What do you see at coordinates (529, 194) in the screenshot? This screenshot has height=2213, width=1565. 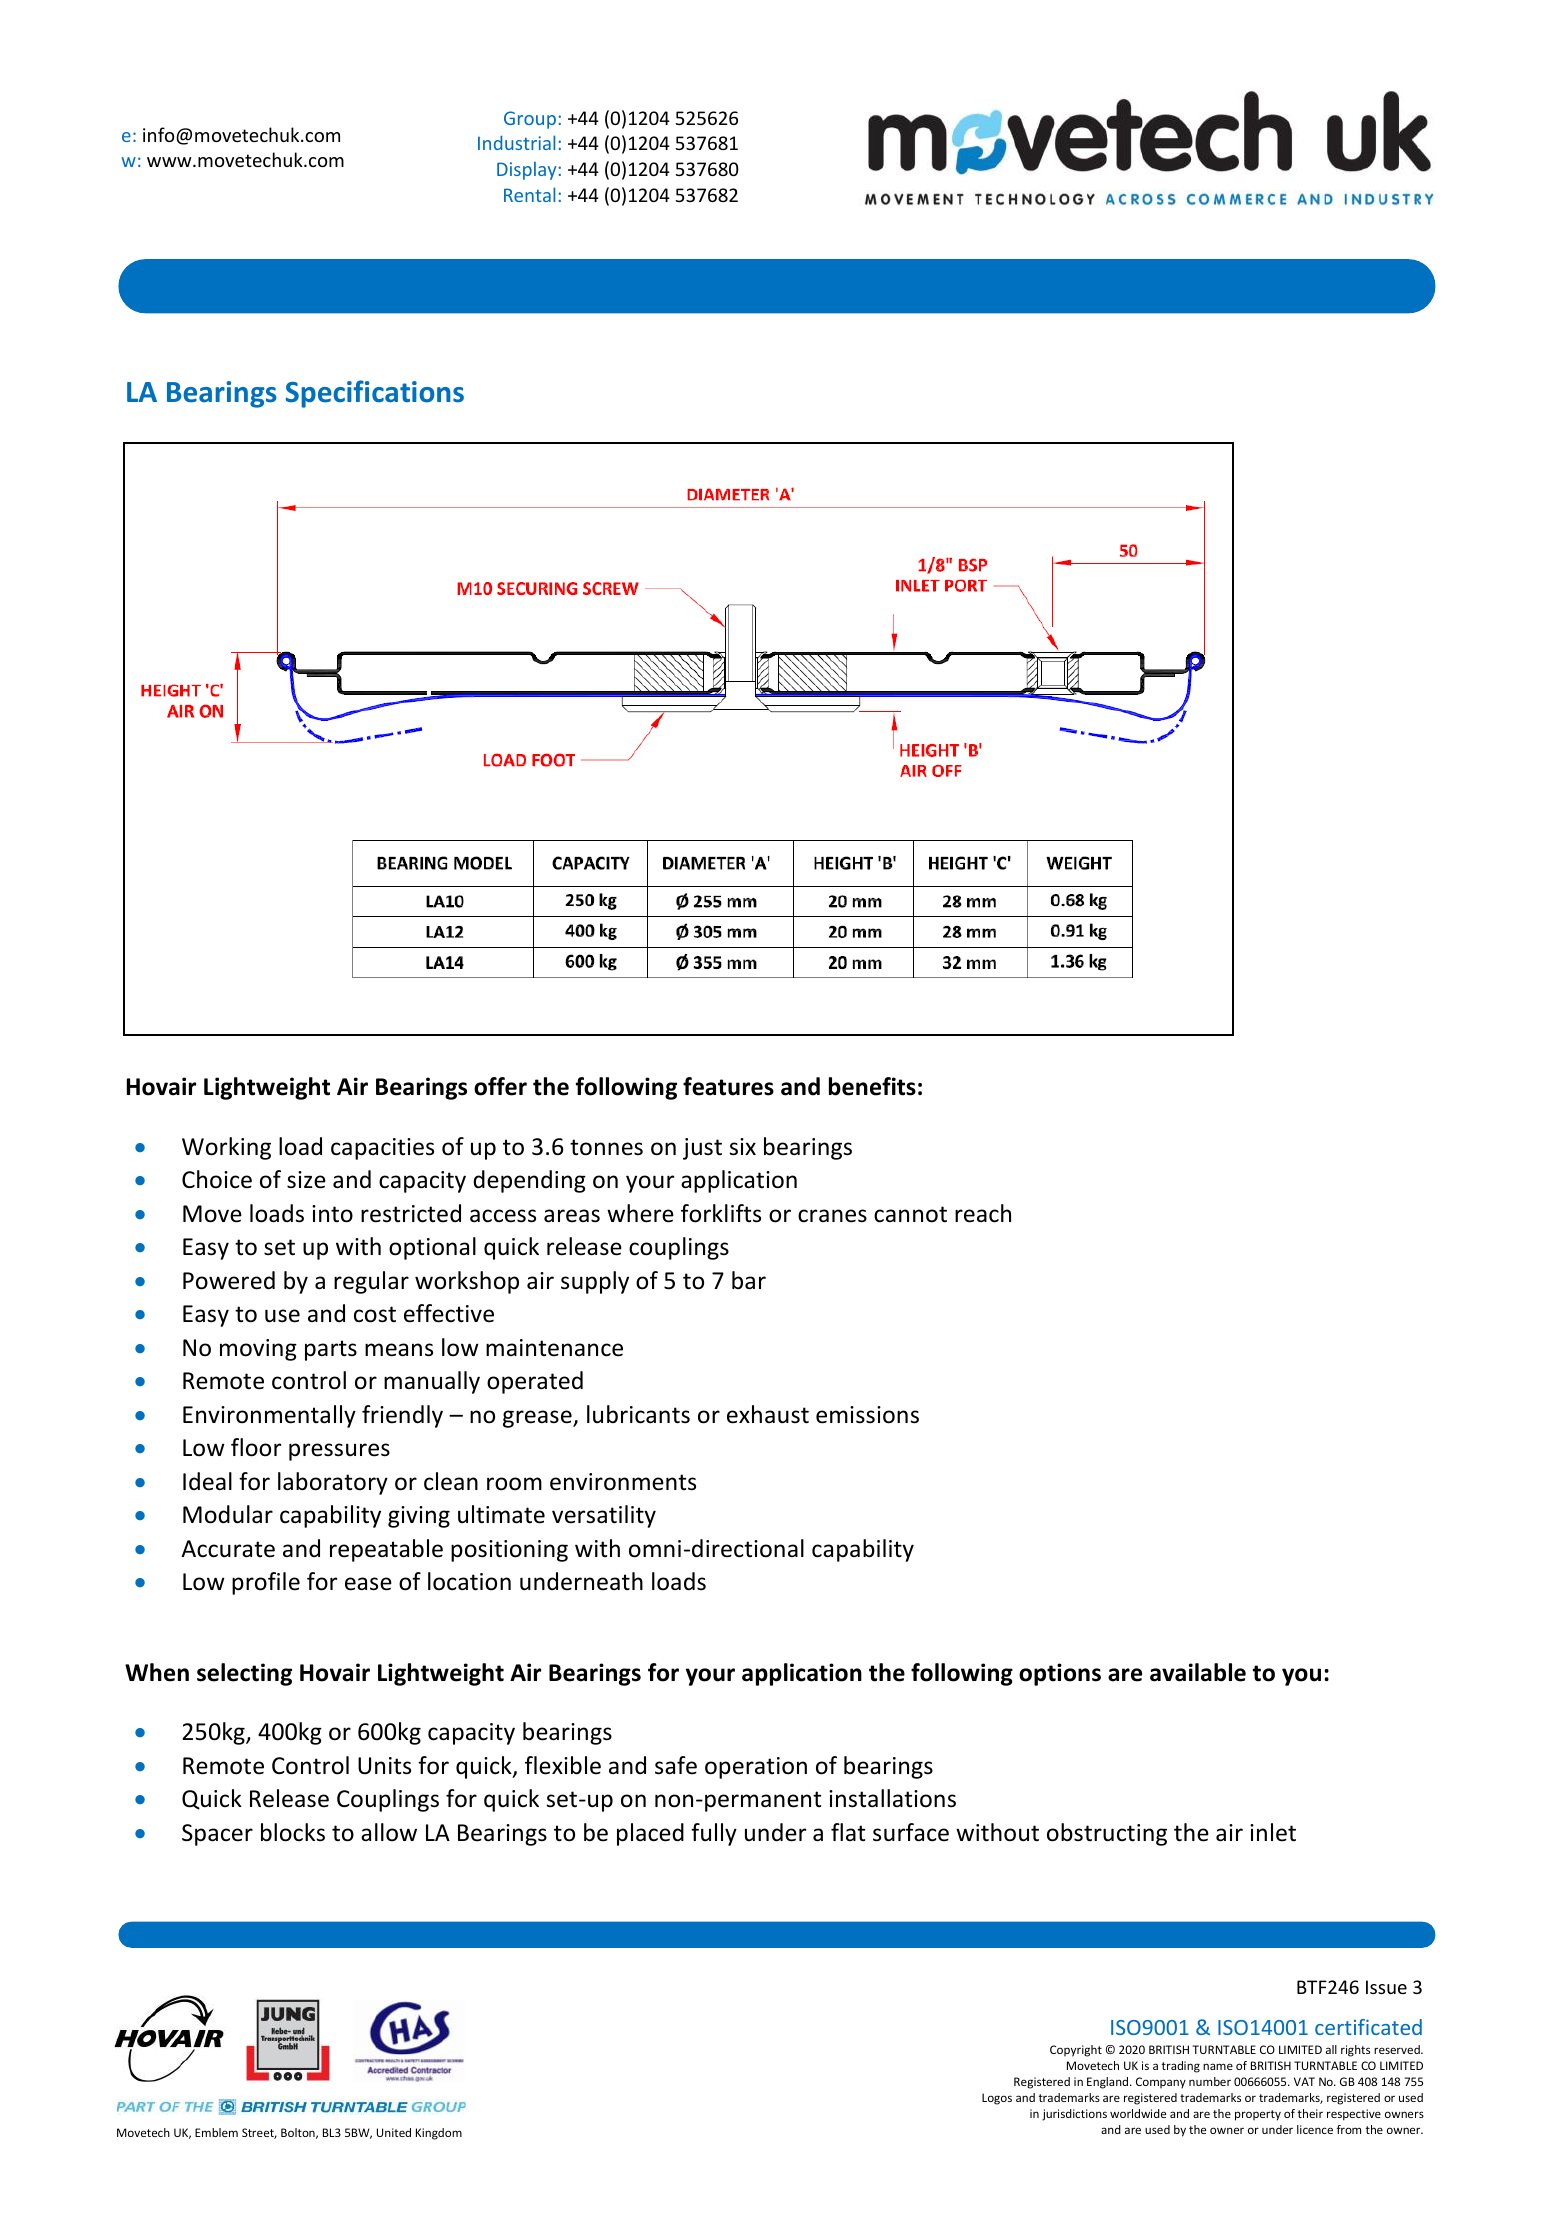 I see `Rental` at bounding box center [529, 194].
